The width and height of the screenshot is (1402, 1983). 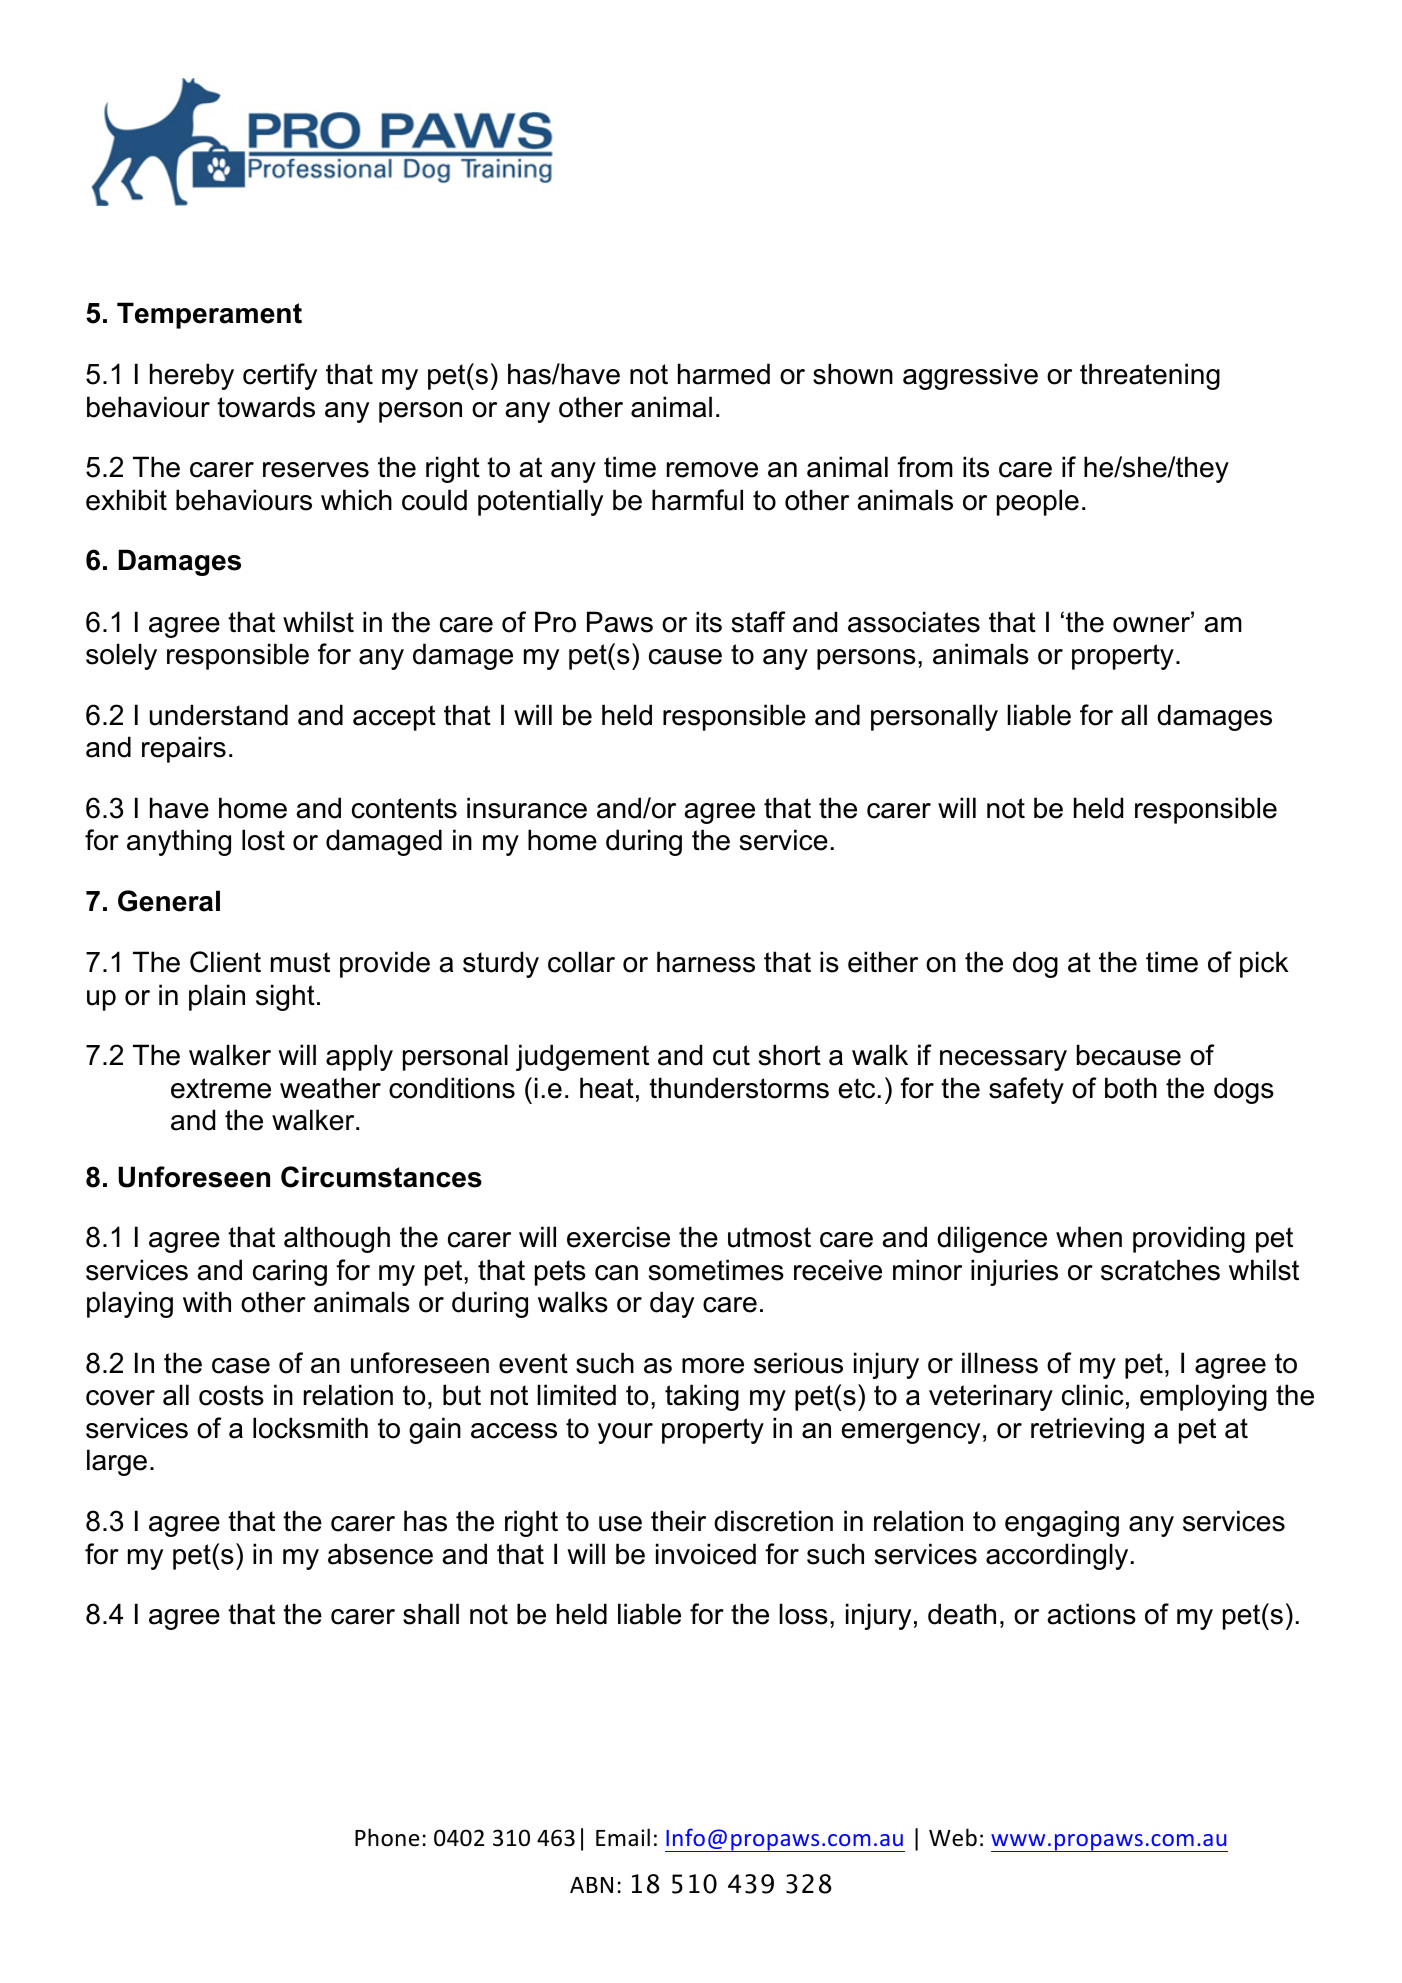 What do you see at coordinates (724, 374) in the screenshot?
I see `harmed` at bounding box center [724, 374].
